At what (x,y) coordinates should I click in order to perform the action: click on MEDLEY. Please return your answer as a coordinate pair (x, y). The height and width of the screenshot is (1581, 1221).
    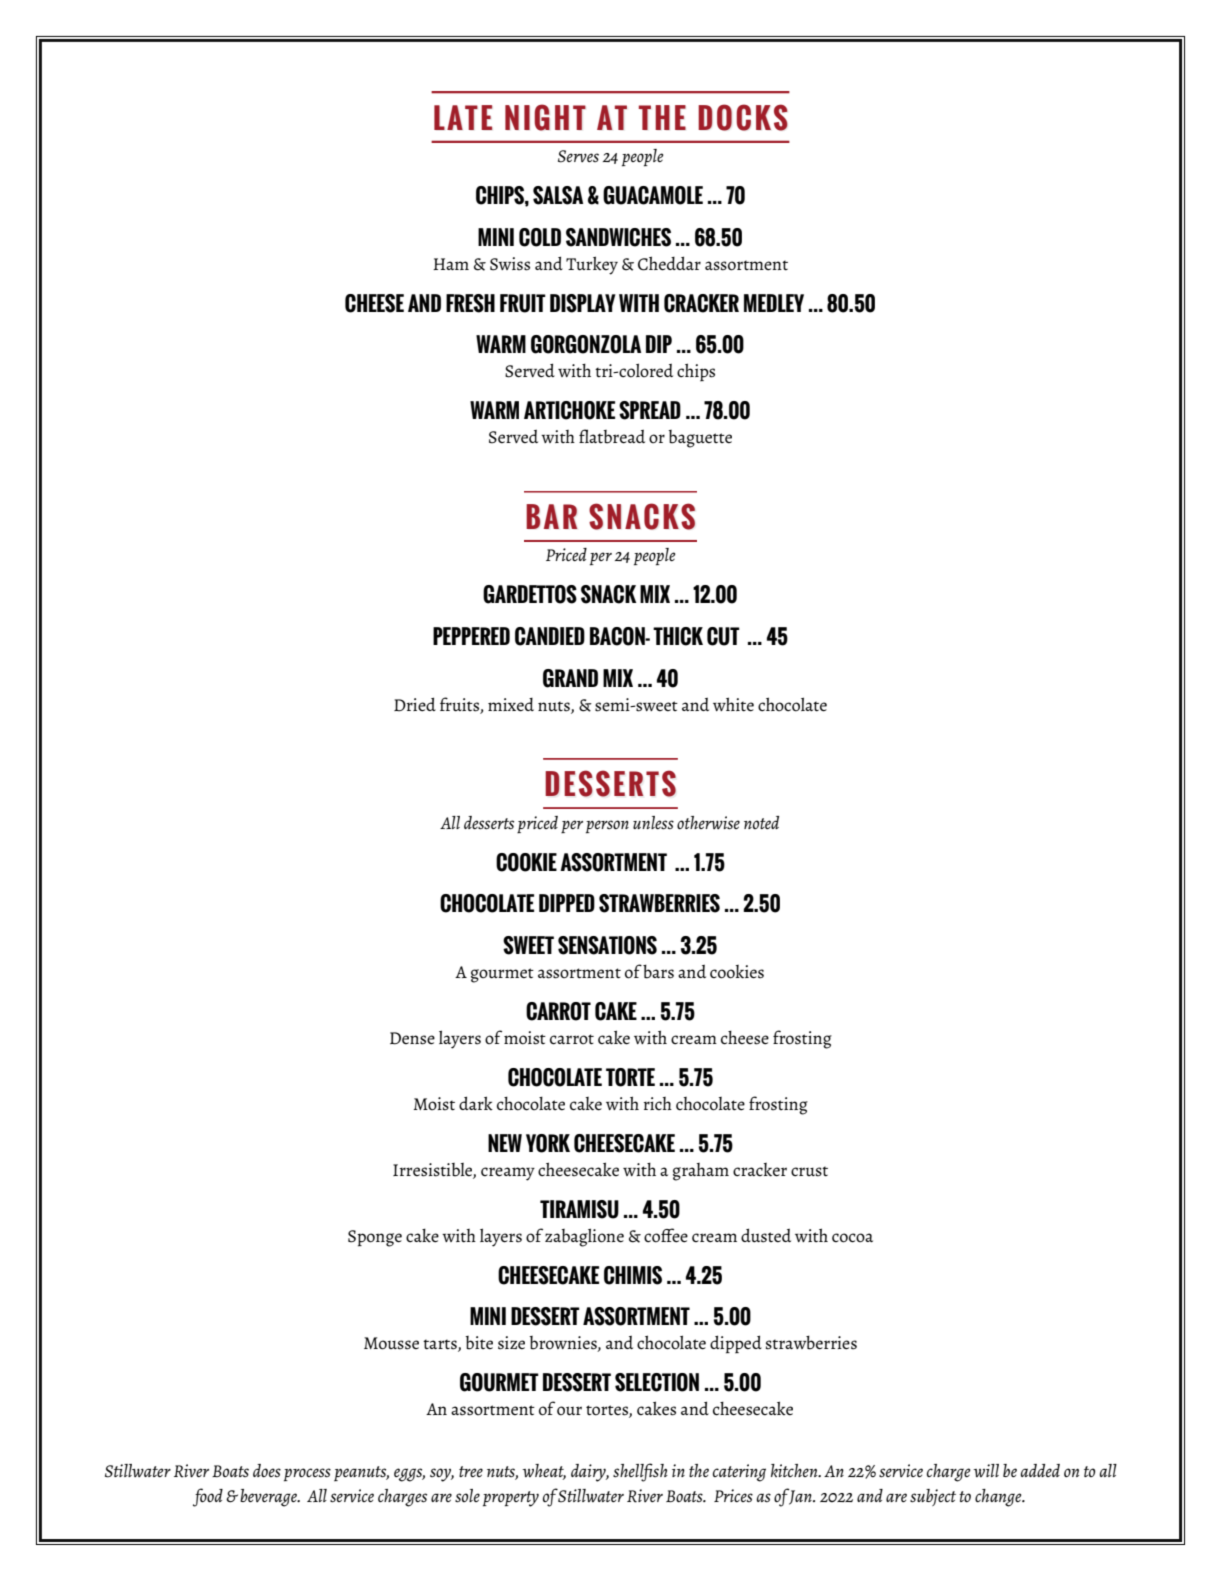
    Looking at the image, I should click on (774, 303).
